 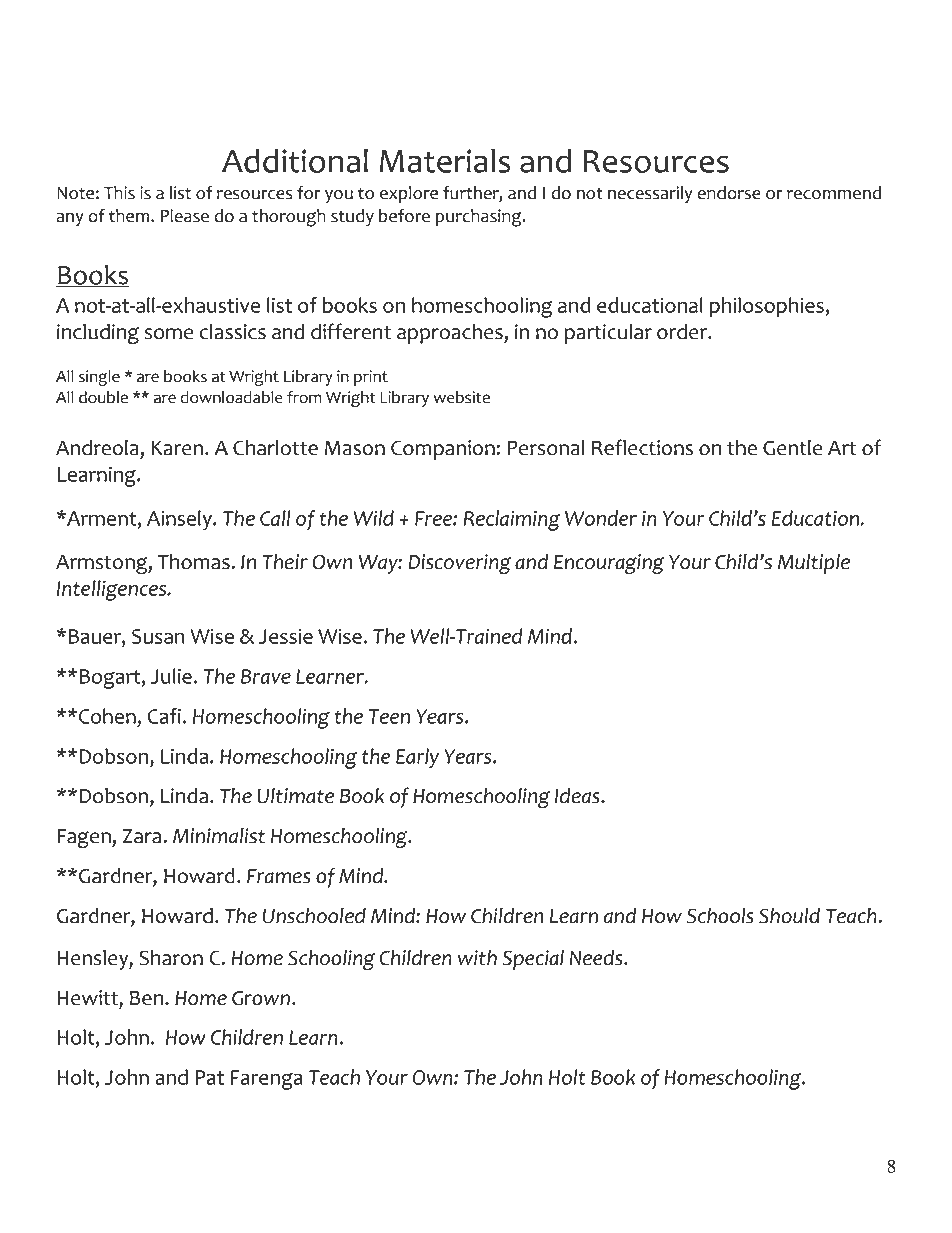 What do you see at coordinates (729, 193) in the screenshot?
I see `endorse` at bounding box center [729, 193].
